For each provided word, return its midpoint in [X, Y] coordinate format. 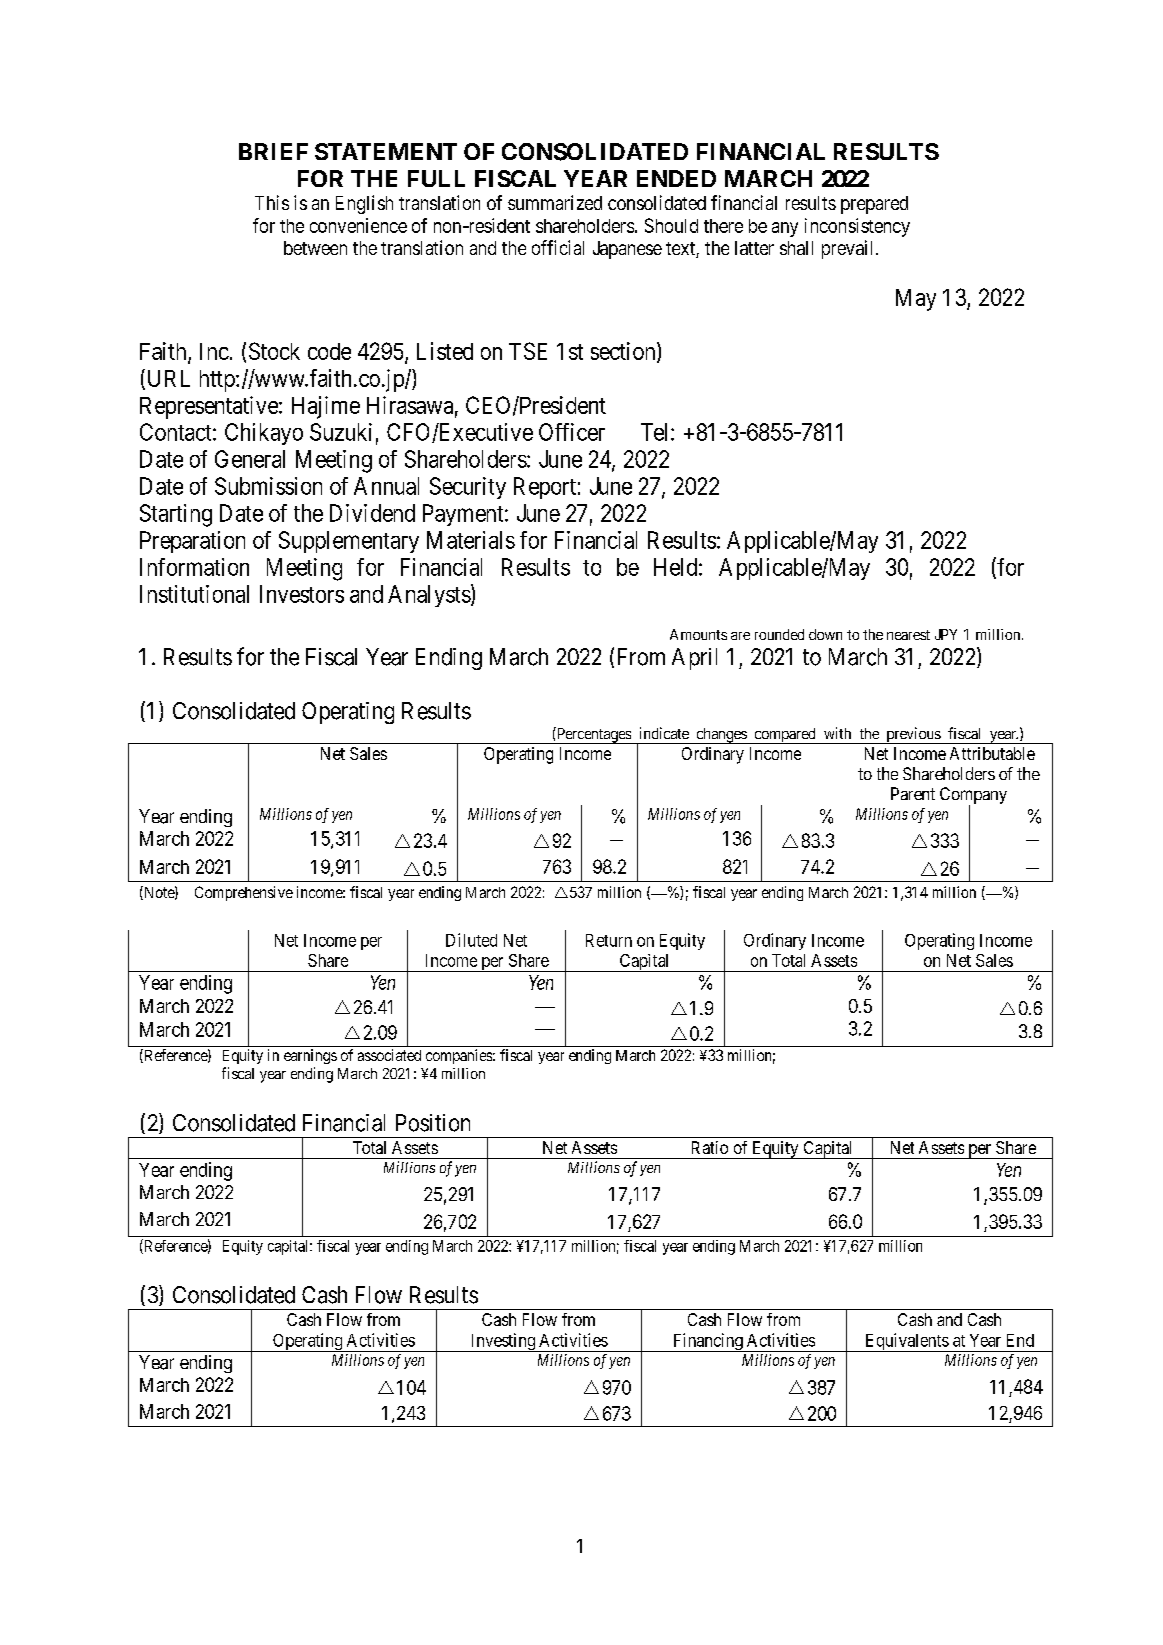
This [272, 202]
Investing [503, 1342]
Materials [471, 540]
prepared [874, 205]
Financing [707, 1342]
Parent [913, 793]
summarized [555, 202]
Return [609, 940]
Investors [302, 594]
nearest [908, 635]
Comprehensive [244, 893]
